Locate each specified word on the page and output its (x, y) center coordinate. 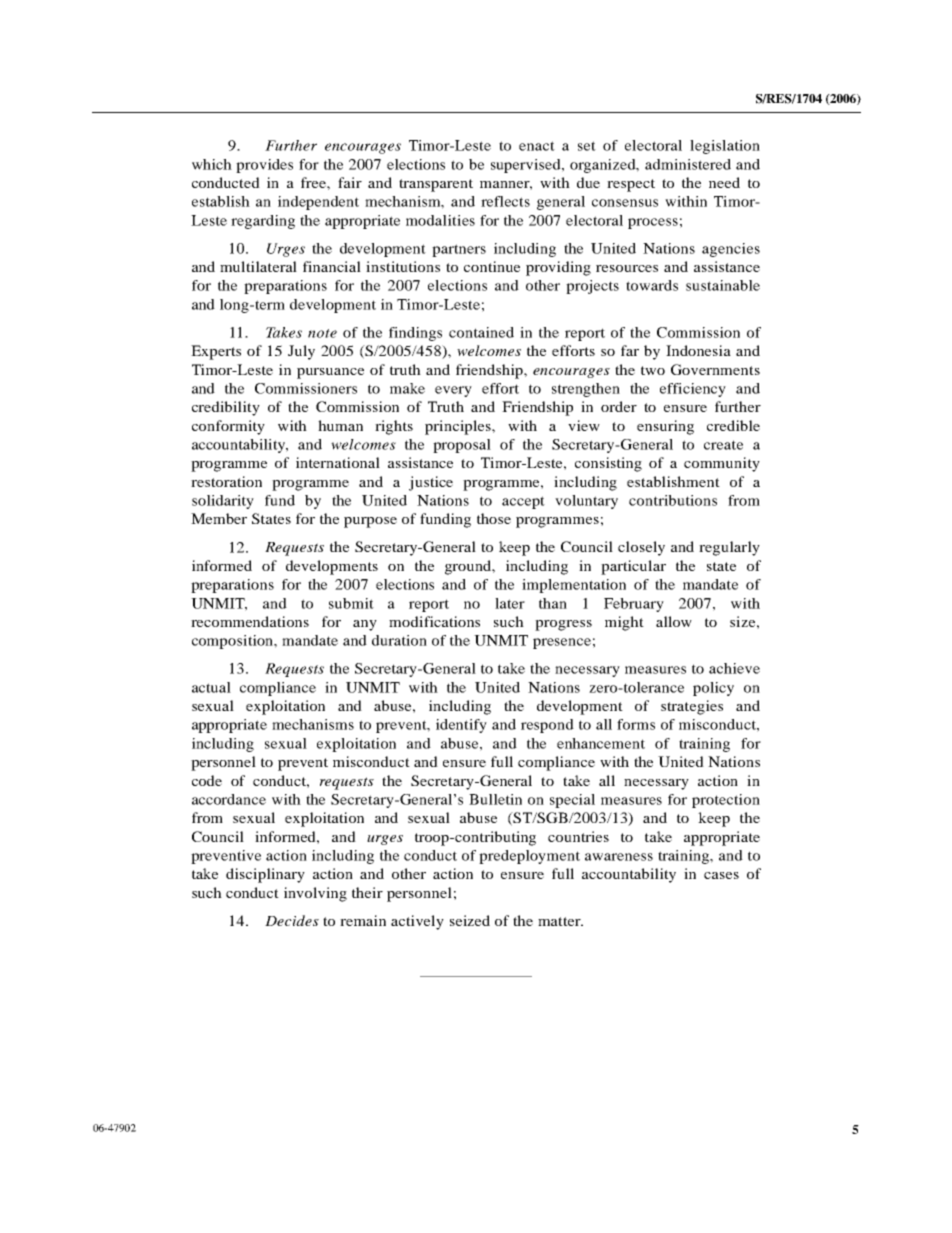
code (207, 780)
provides (264, 166)
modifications (434, 621)
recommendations (250, 621)
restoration (226, 481)
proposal (462, 446)
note (322, 333)
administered (688, 164)
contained (481, 332)
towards (652, 285)
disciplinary (265, 875)
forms (636, 724)
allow (674, 621)
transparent (436, 185)
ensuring (665, 427)
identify (461, 726)
